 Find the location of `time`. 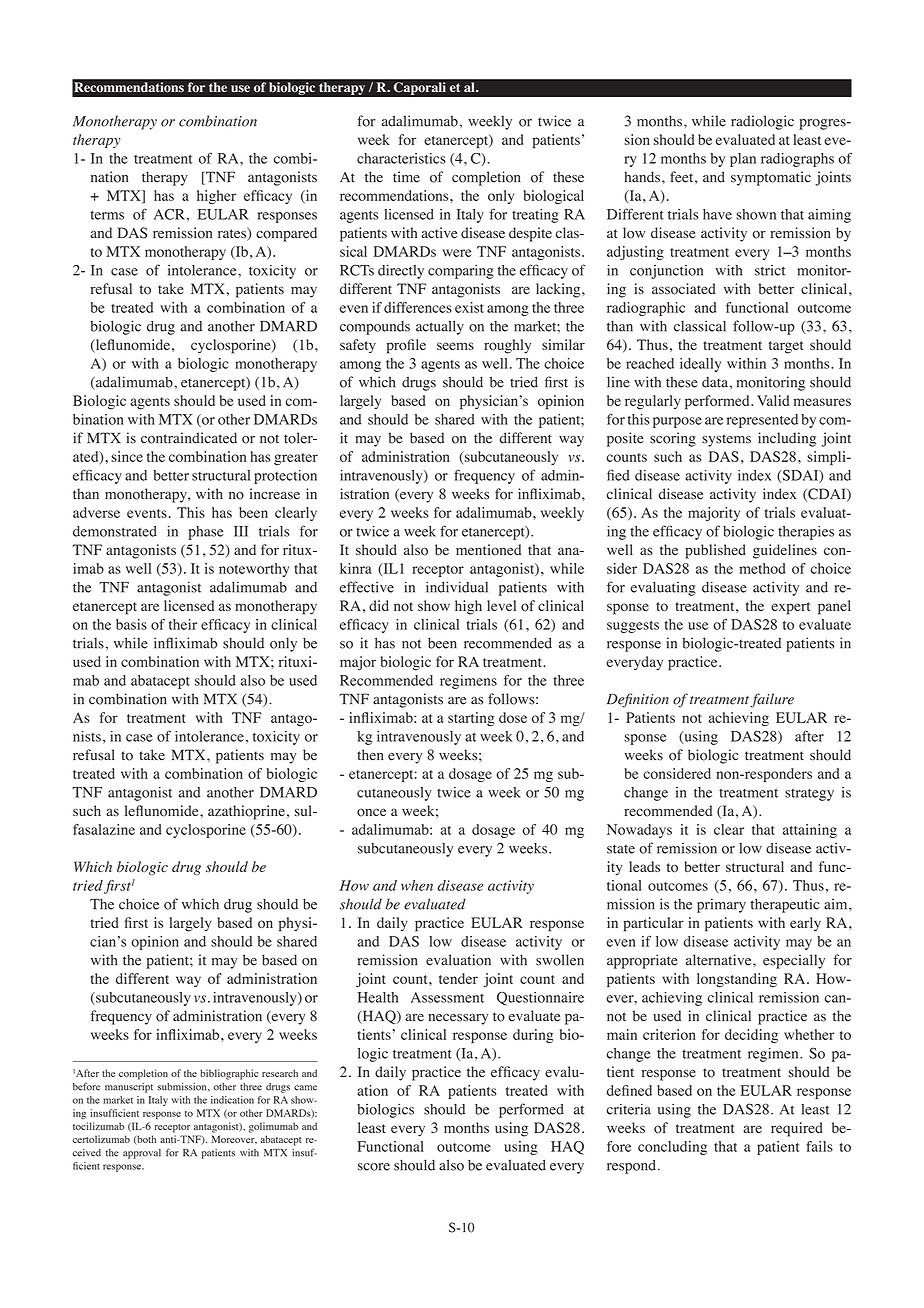

time is located at coordinates (406, 177).
